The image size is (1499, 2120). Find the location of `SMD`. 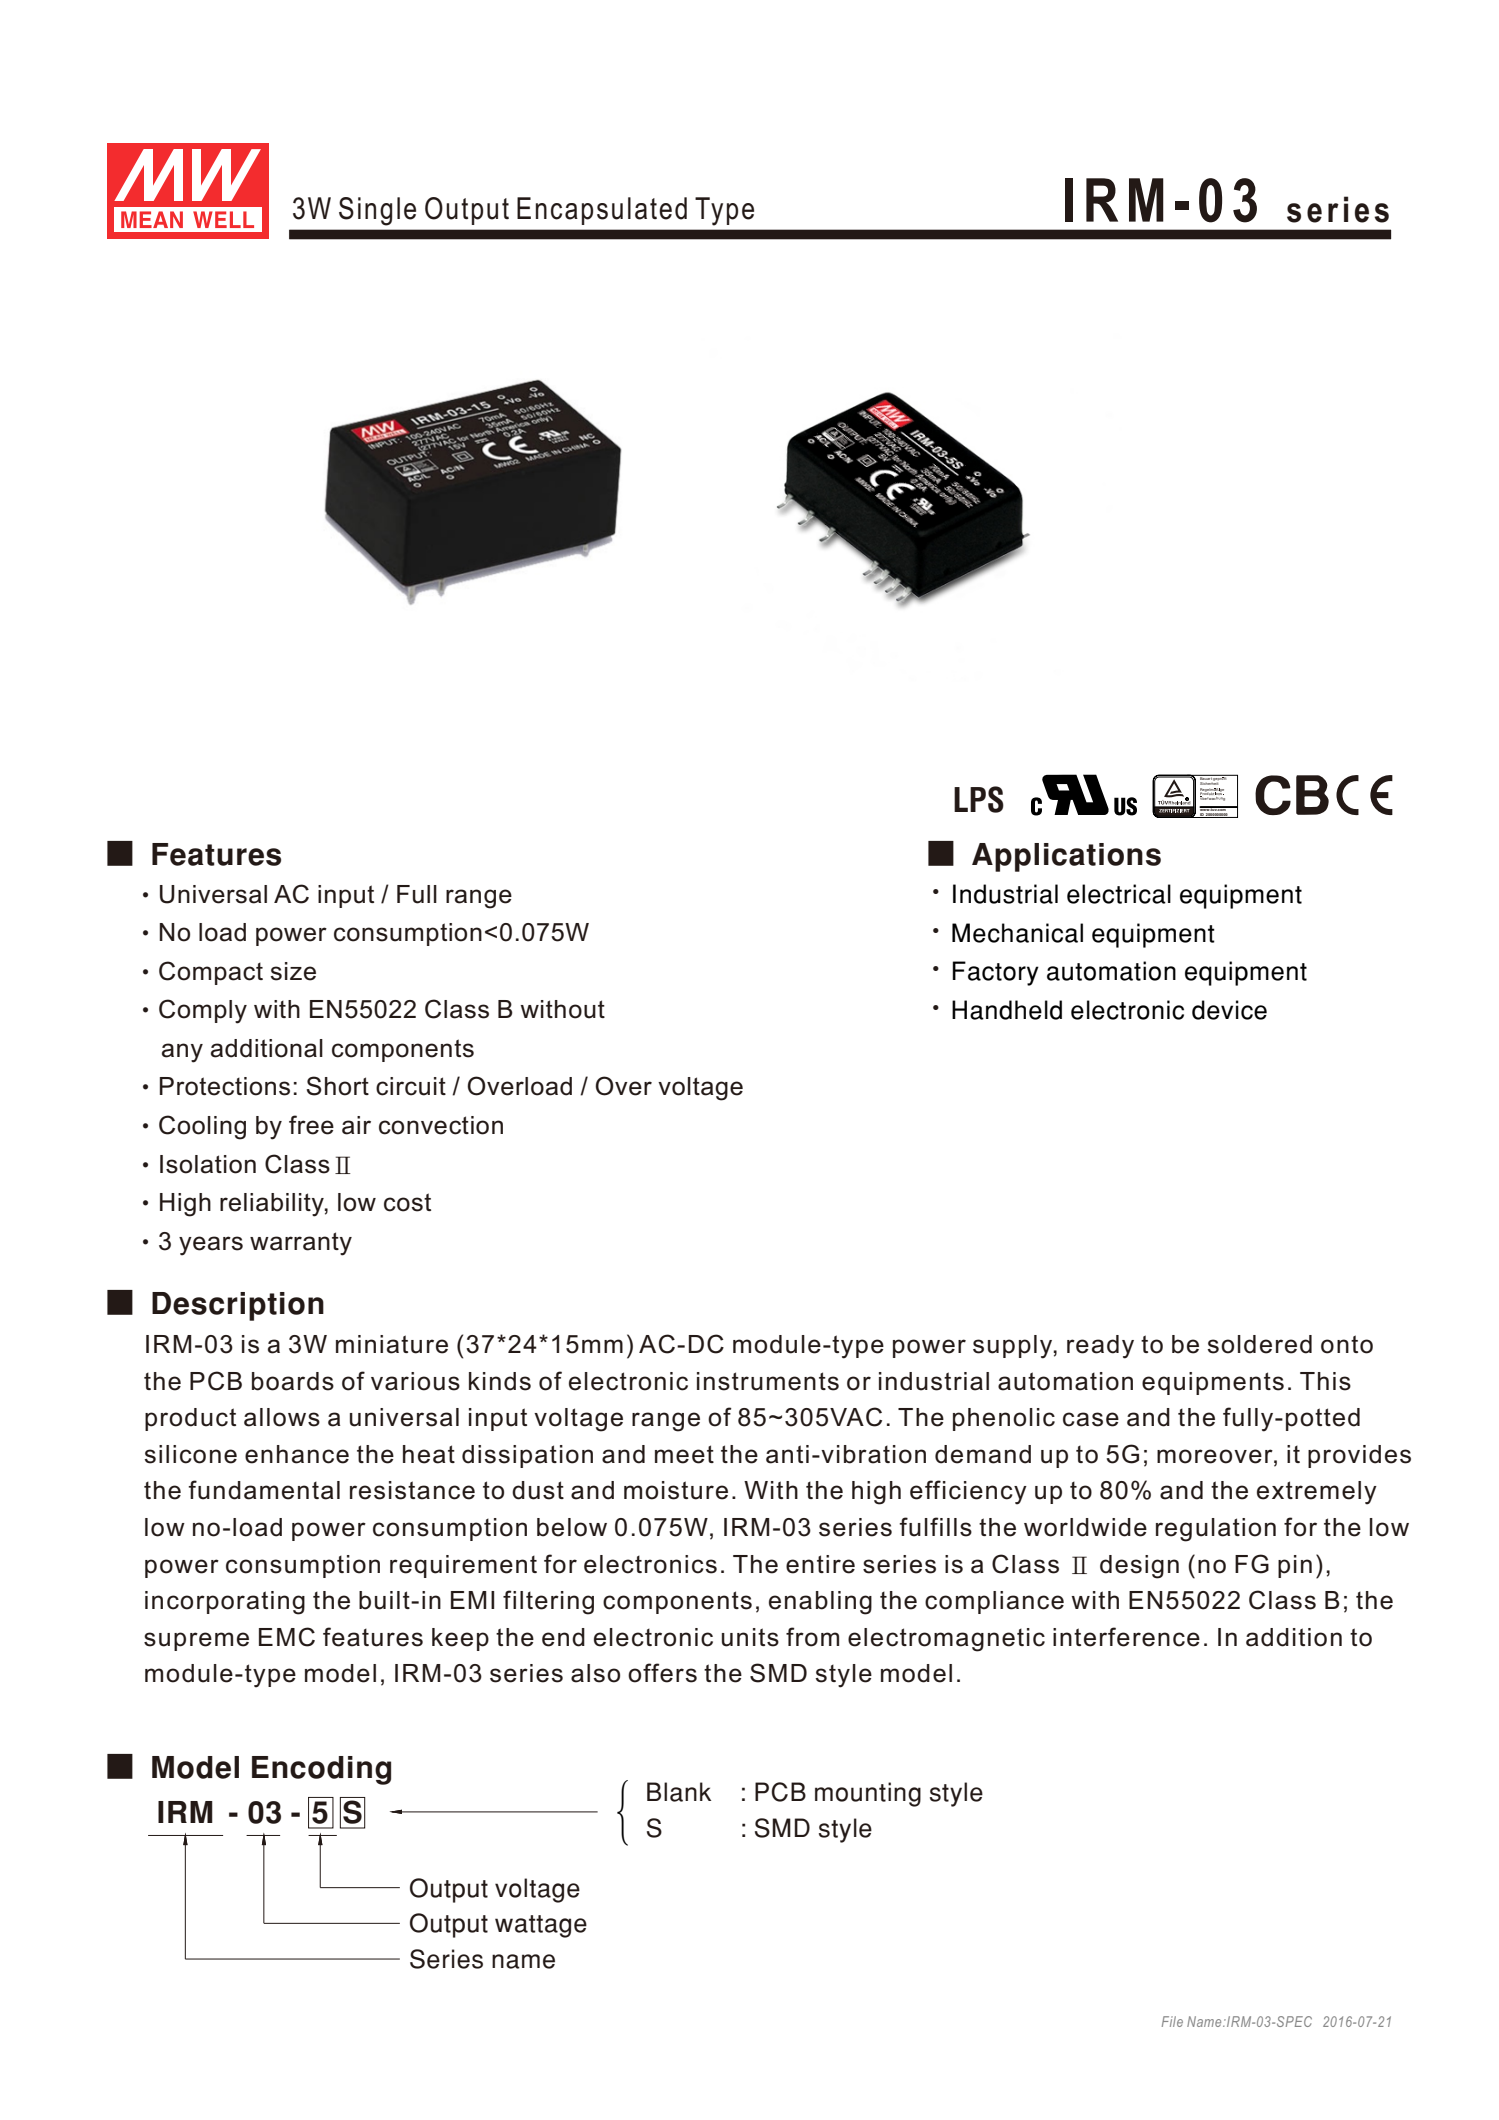

SMD is located at coordinates (778, 1673).
